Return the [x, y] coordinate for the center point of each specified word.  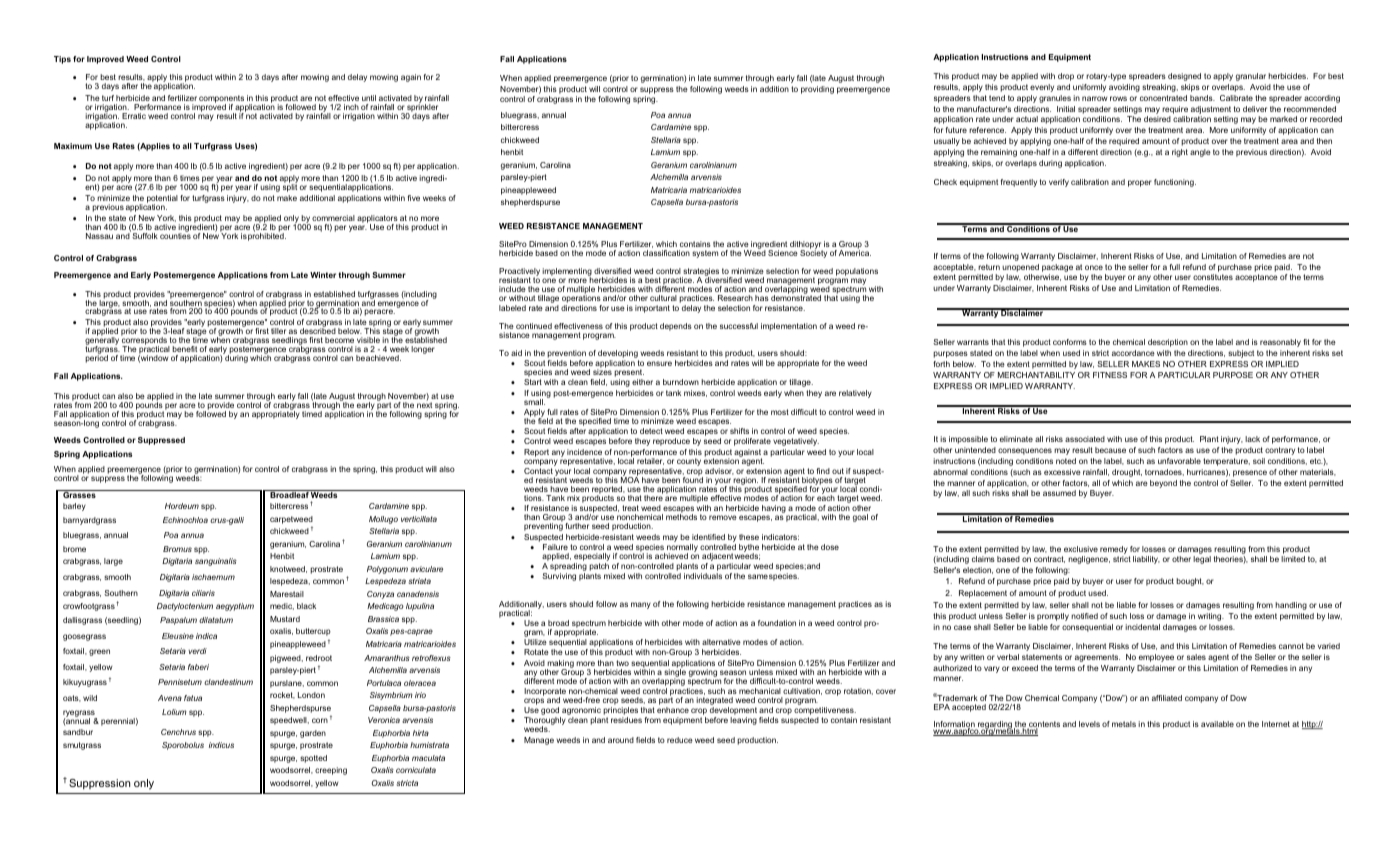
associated [1085, 439]
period [96, 358]
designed [1184, 77]
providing [817, 90]
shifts [739, 431]
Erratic [134, 116]
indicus [221, 745]
